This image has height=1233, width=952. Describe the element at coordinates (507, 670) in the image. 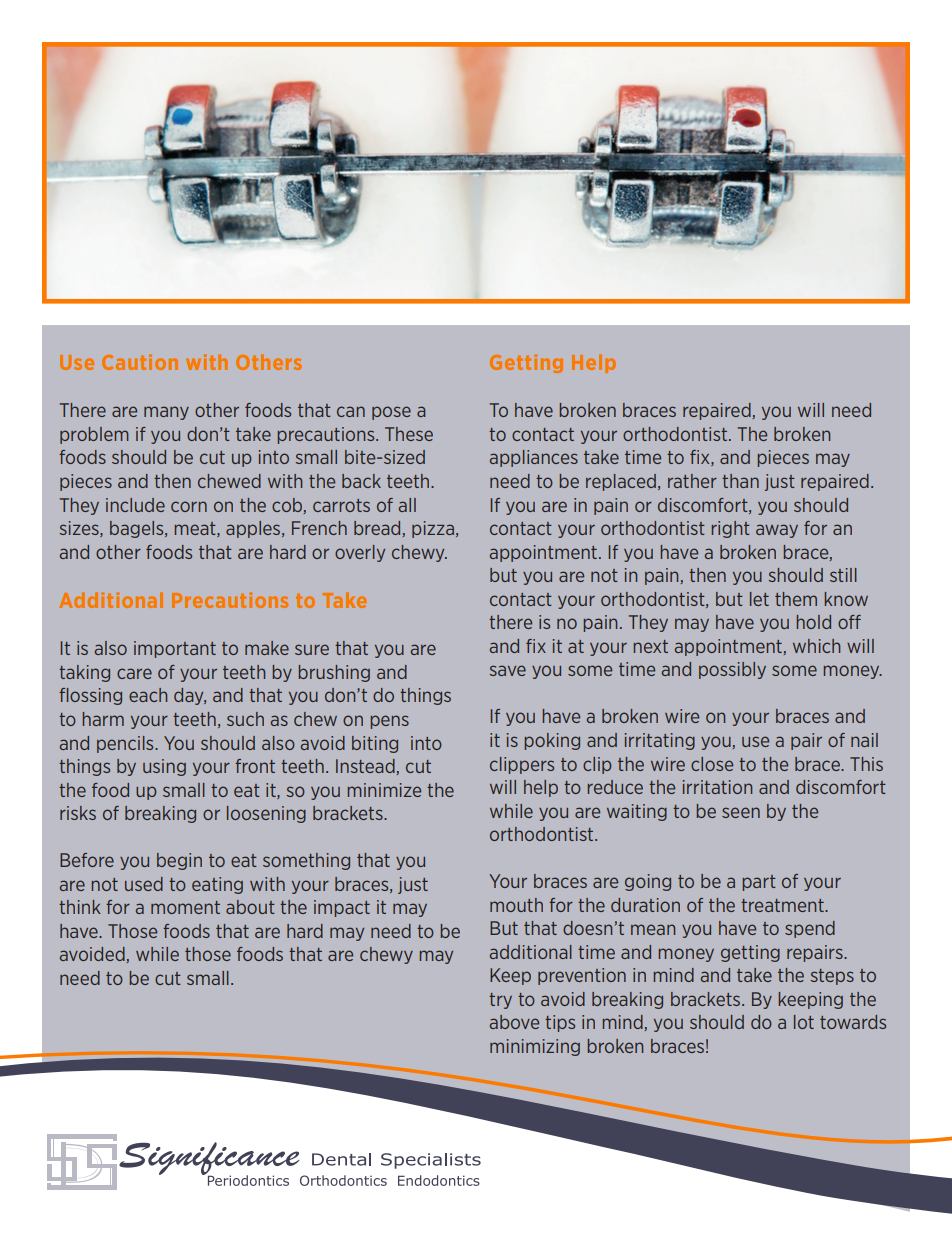

I see `save` at that location.
